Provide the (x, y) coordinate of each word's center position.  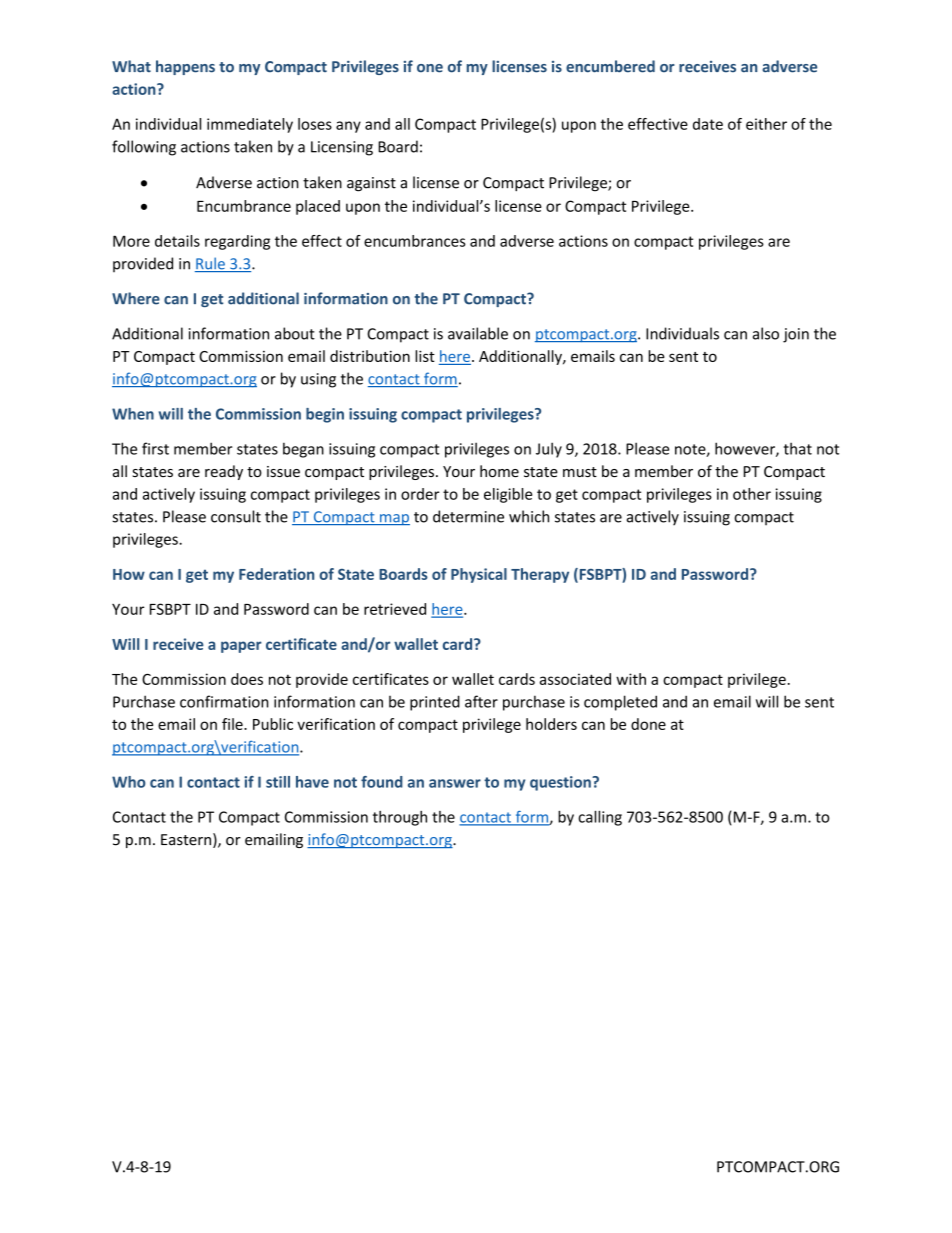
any (348, 127)
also (766, 333)
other (752, 494)
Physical (479, 575)
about (295, 333)
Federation (276, 574)
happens (185, 67)
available (478, 333)
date (708, 124)
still (278, 782)
